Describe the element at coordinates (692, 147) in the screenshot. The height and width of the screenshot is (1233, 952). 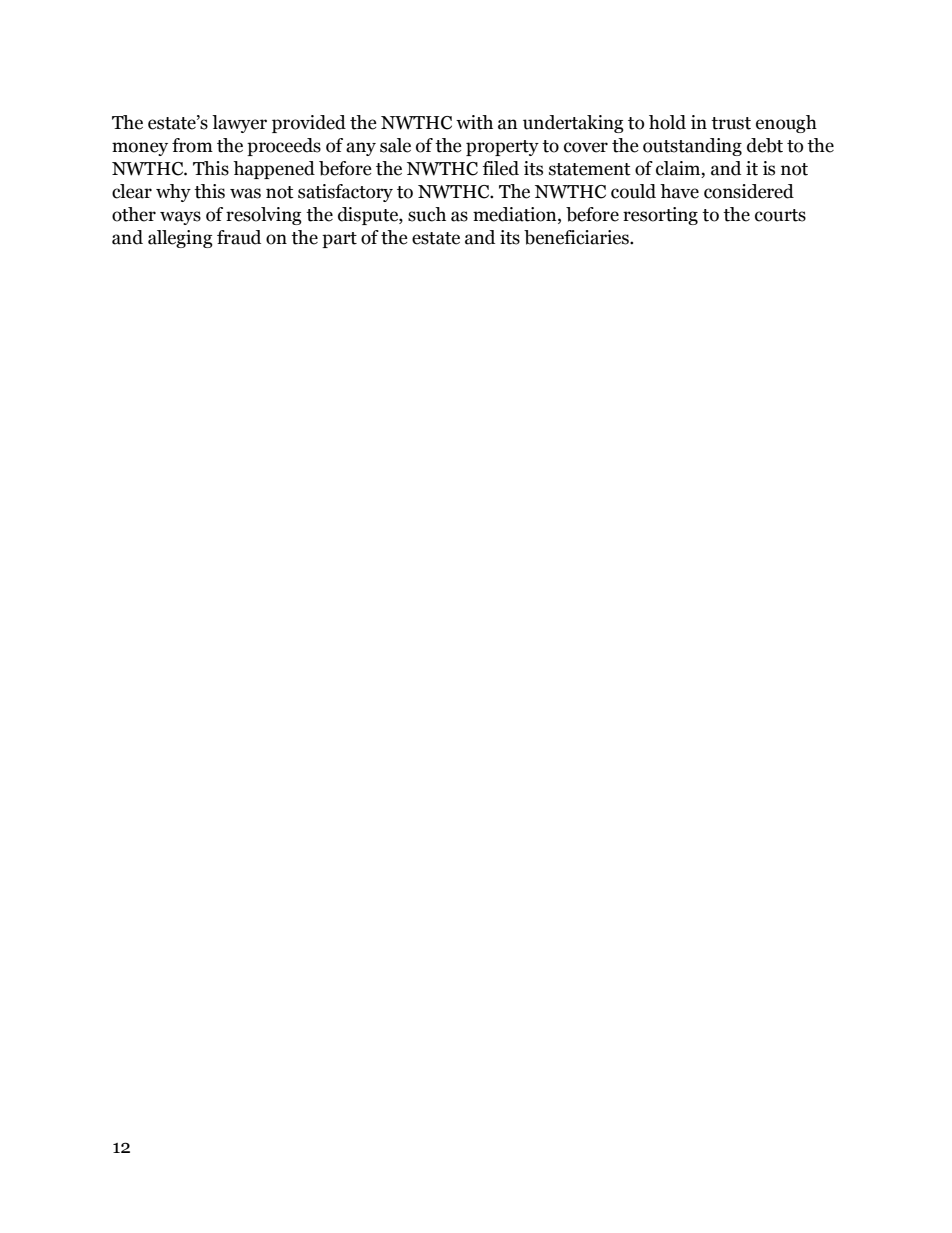
I see `outstanding` at that location.
